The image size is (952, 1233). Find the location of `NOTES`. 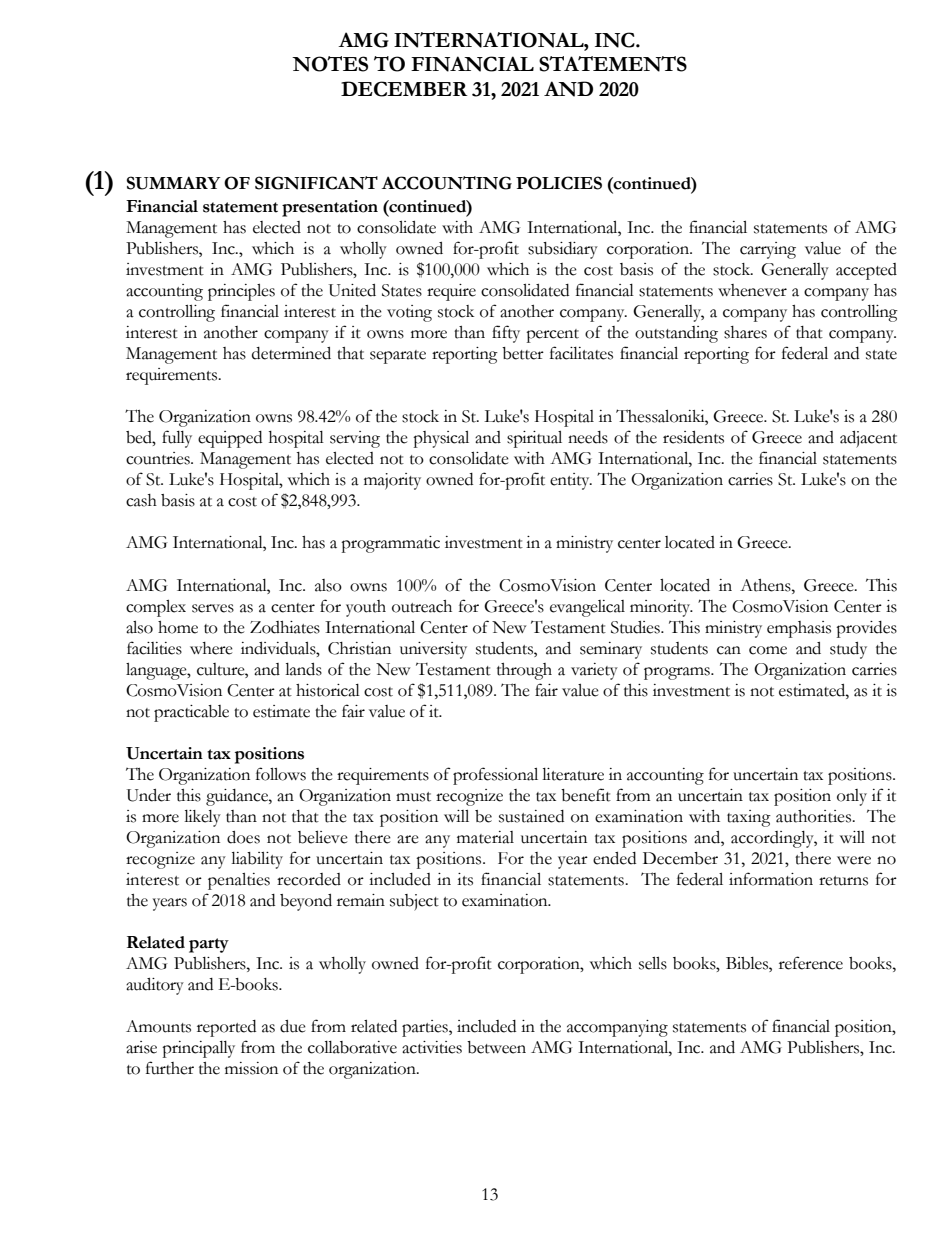

NOTES is located at coordinates (330, 64).
